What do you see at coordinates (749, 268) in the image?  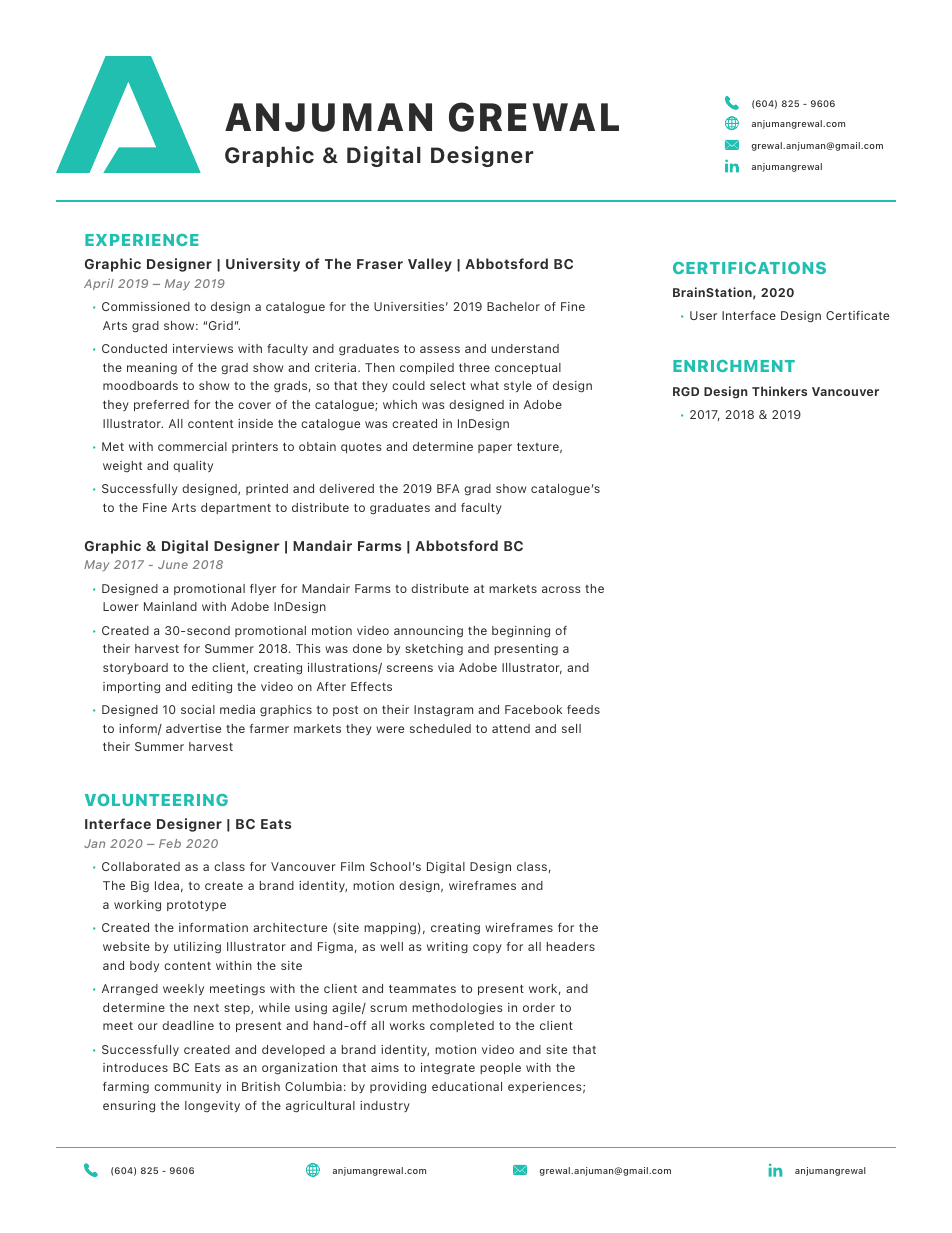 I see `CERTIFICATIONS` at bounding box center [749, 268].
